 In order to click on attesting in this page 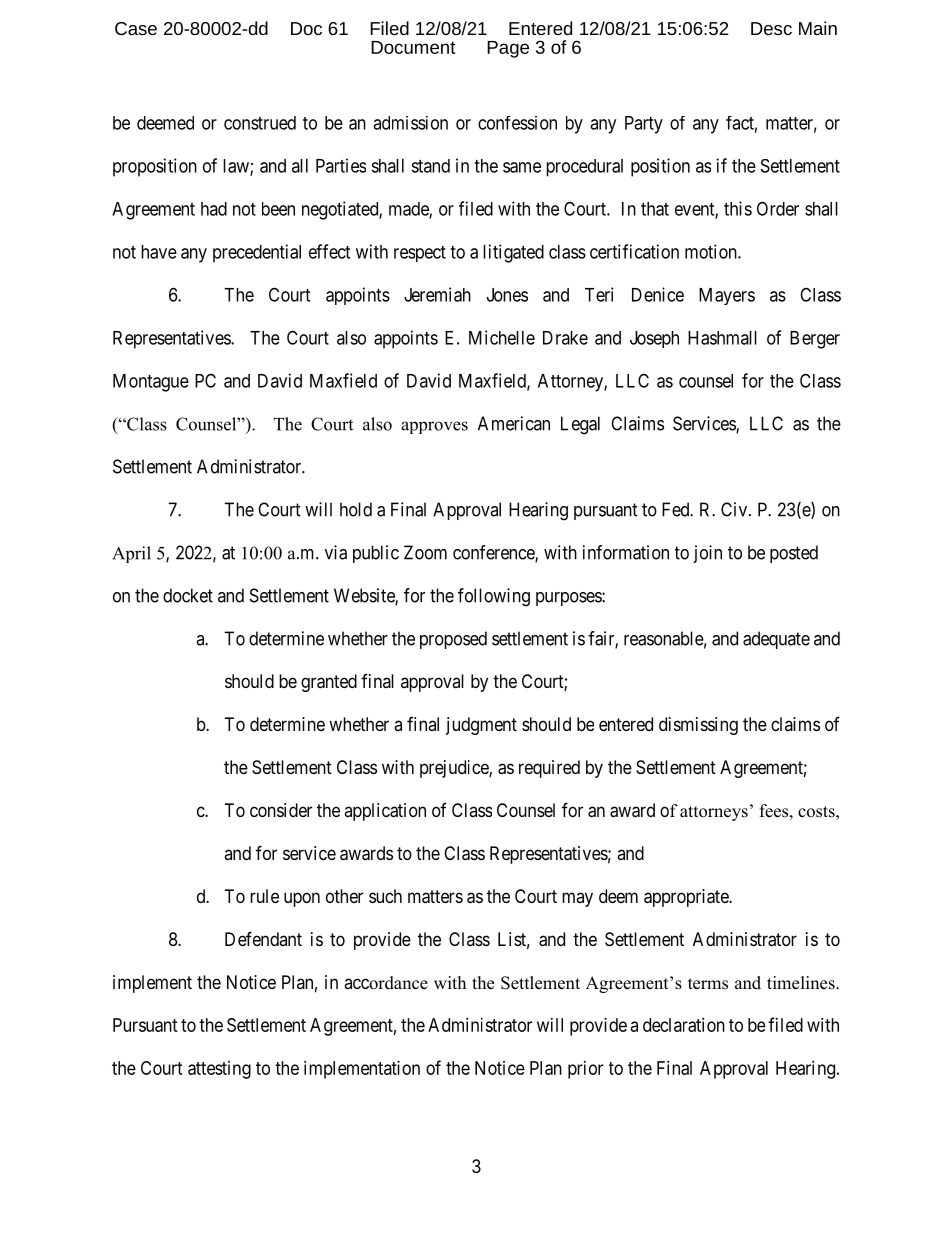, I will do `click(219, 1070)`.
